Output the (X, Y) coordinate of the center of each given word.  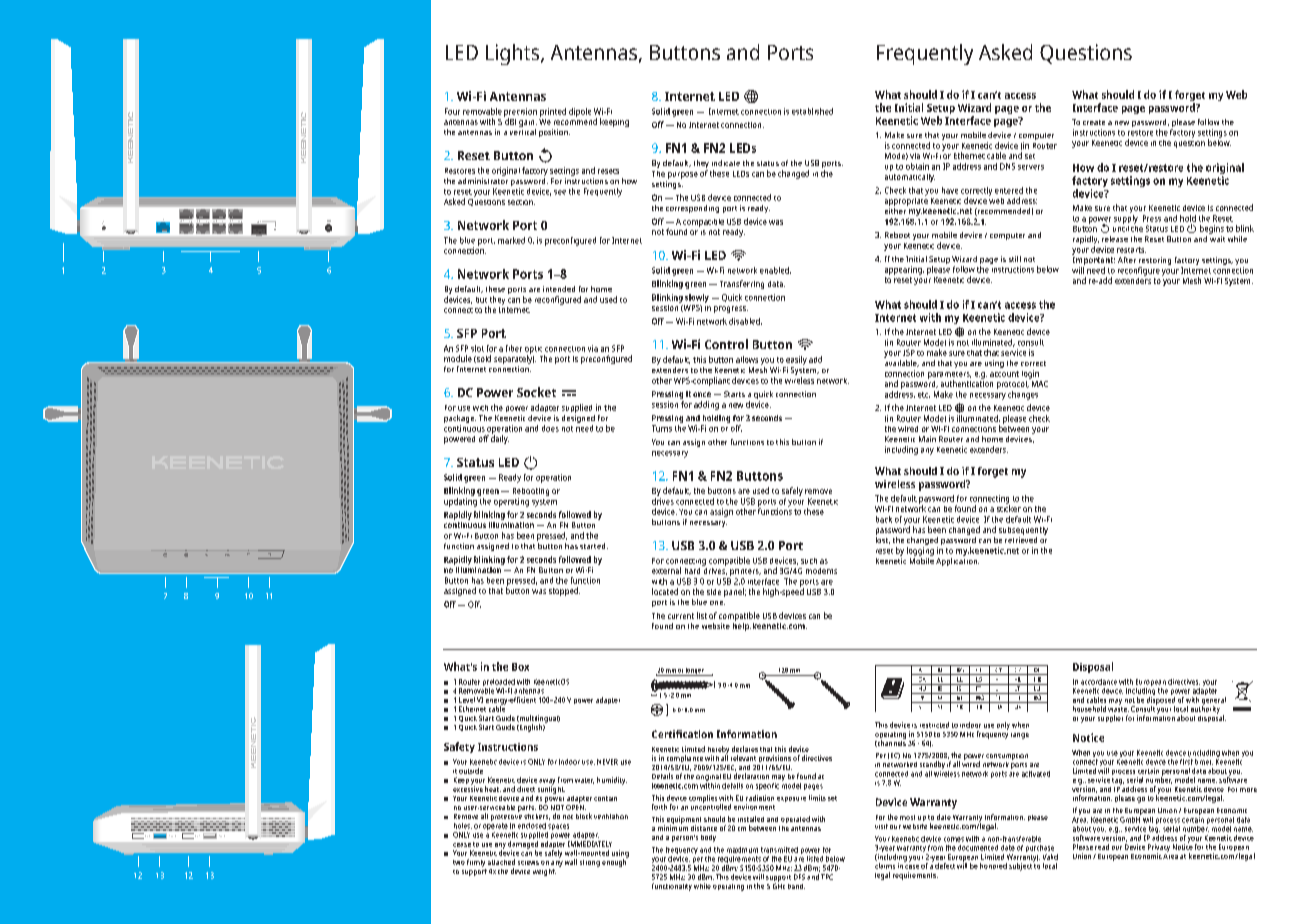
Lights (514, 54)
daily (500, 438)
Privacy (1159, 849)
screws (528, 863)
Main (927, 439)
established (812, 111)
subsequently (1023, 531)
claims (885, 866)
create (1094, 122)
